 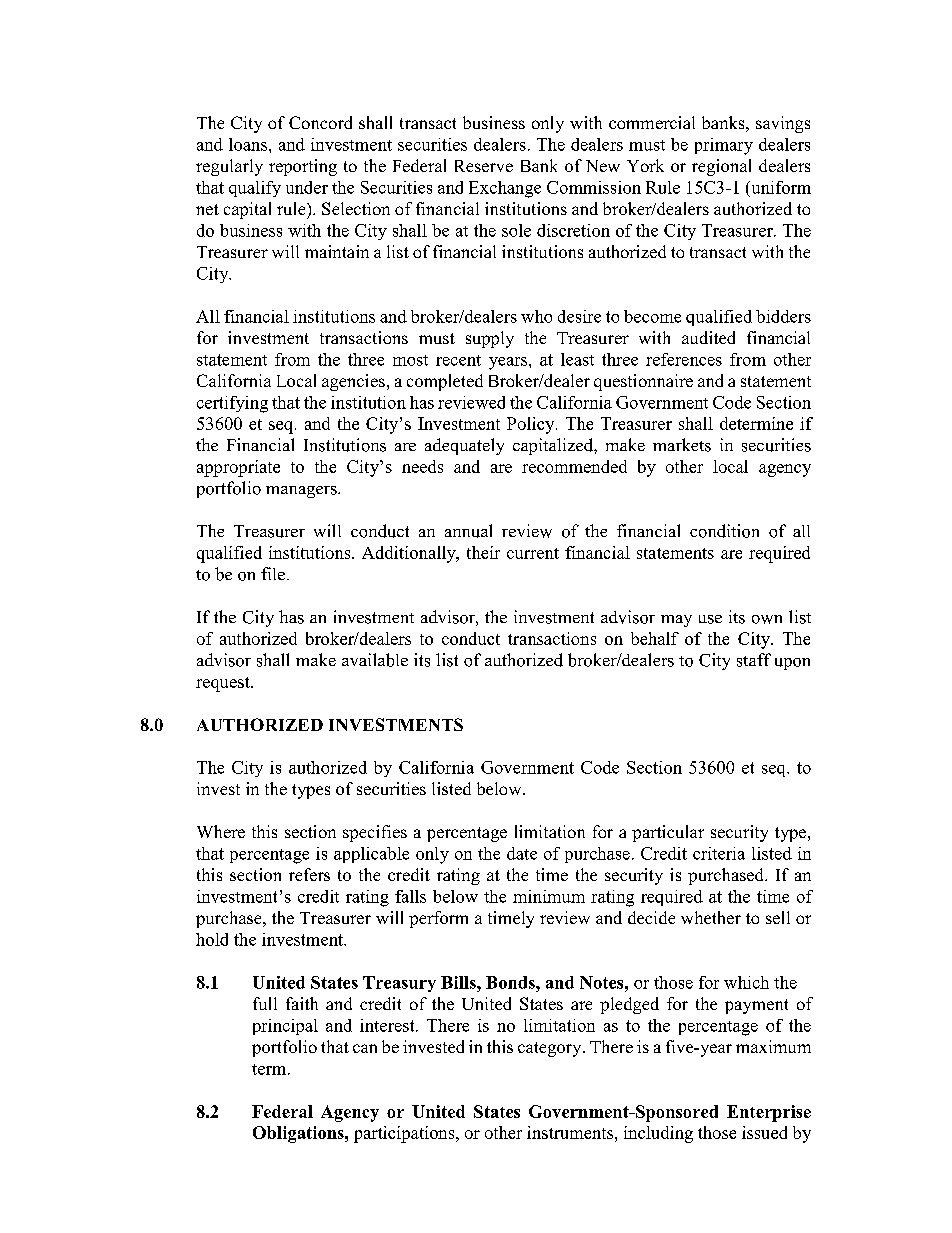 What do you see at coordinates (309, 874) in the screenshot?
I see `refers` at bounding box center [309, 874].
